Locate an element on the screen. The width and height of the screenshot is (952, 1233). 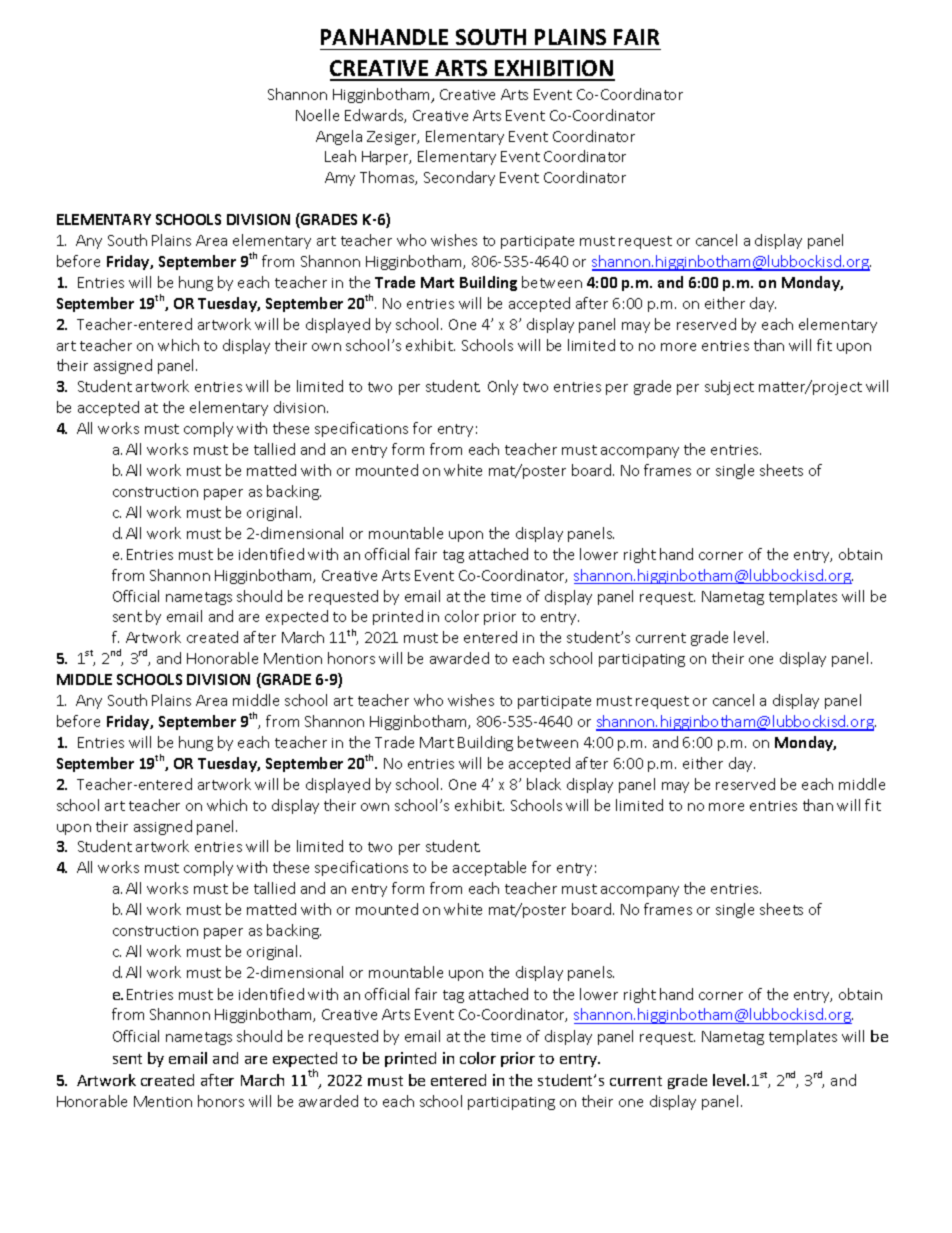
black is located at coordinates (544, 784).
